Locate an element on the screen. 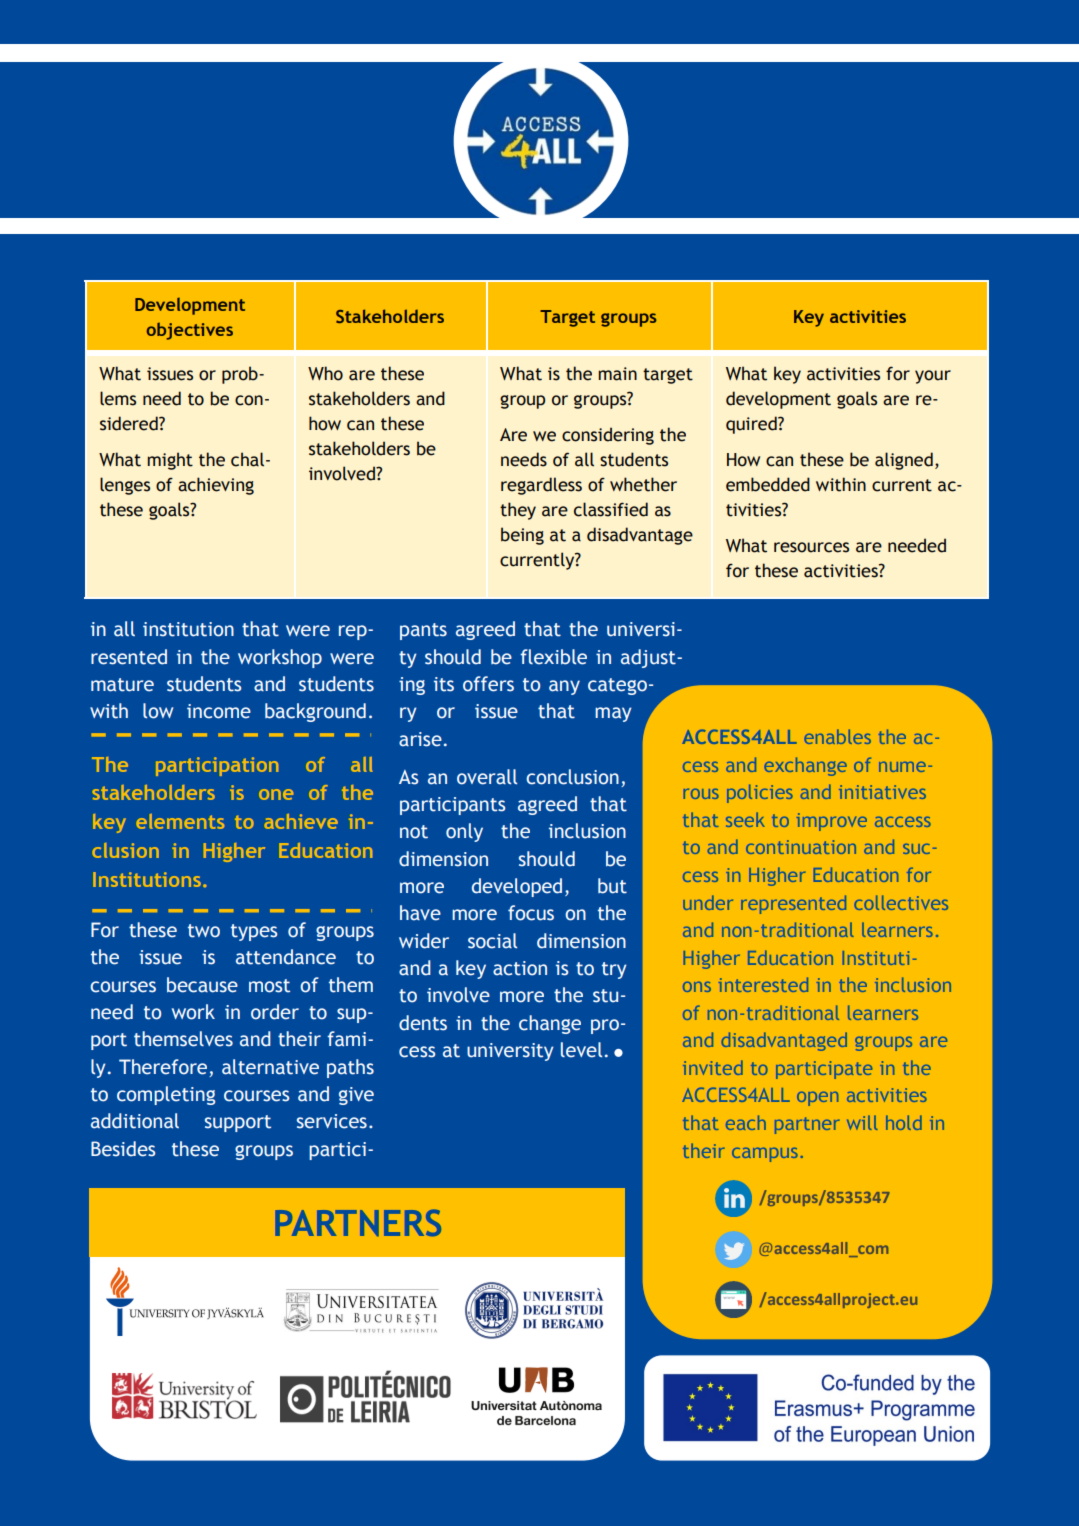 This screenshot has width=1079, height=1526. will is located at coordinates (862, 1122).
